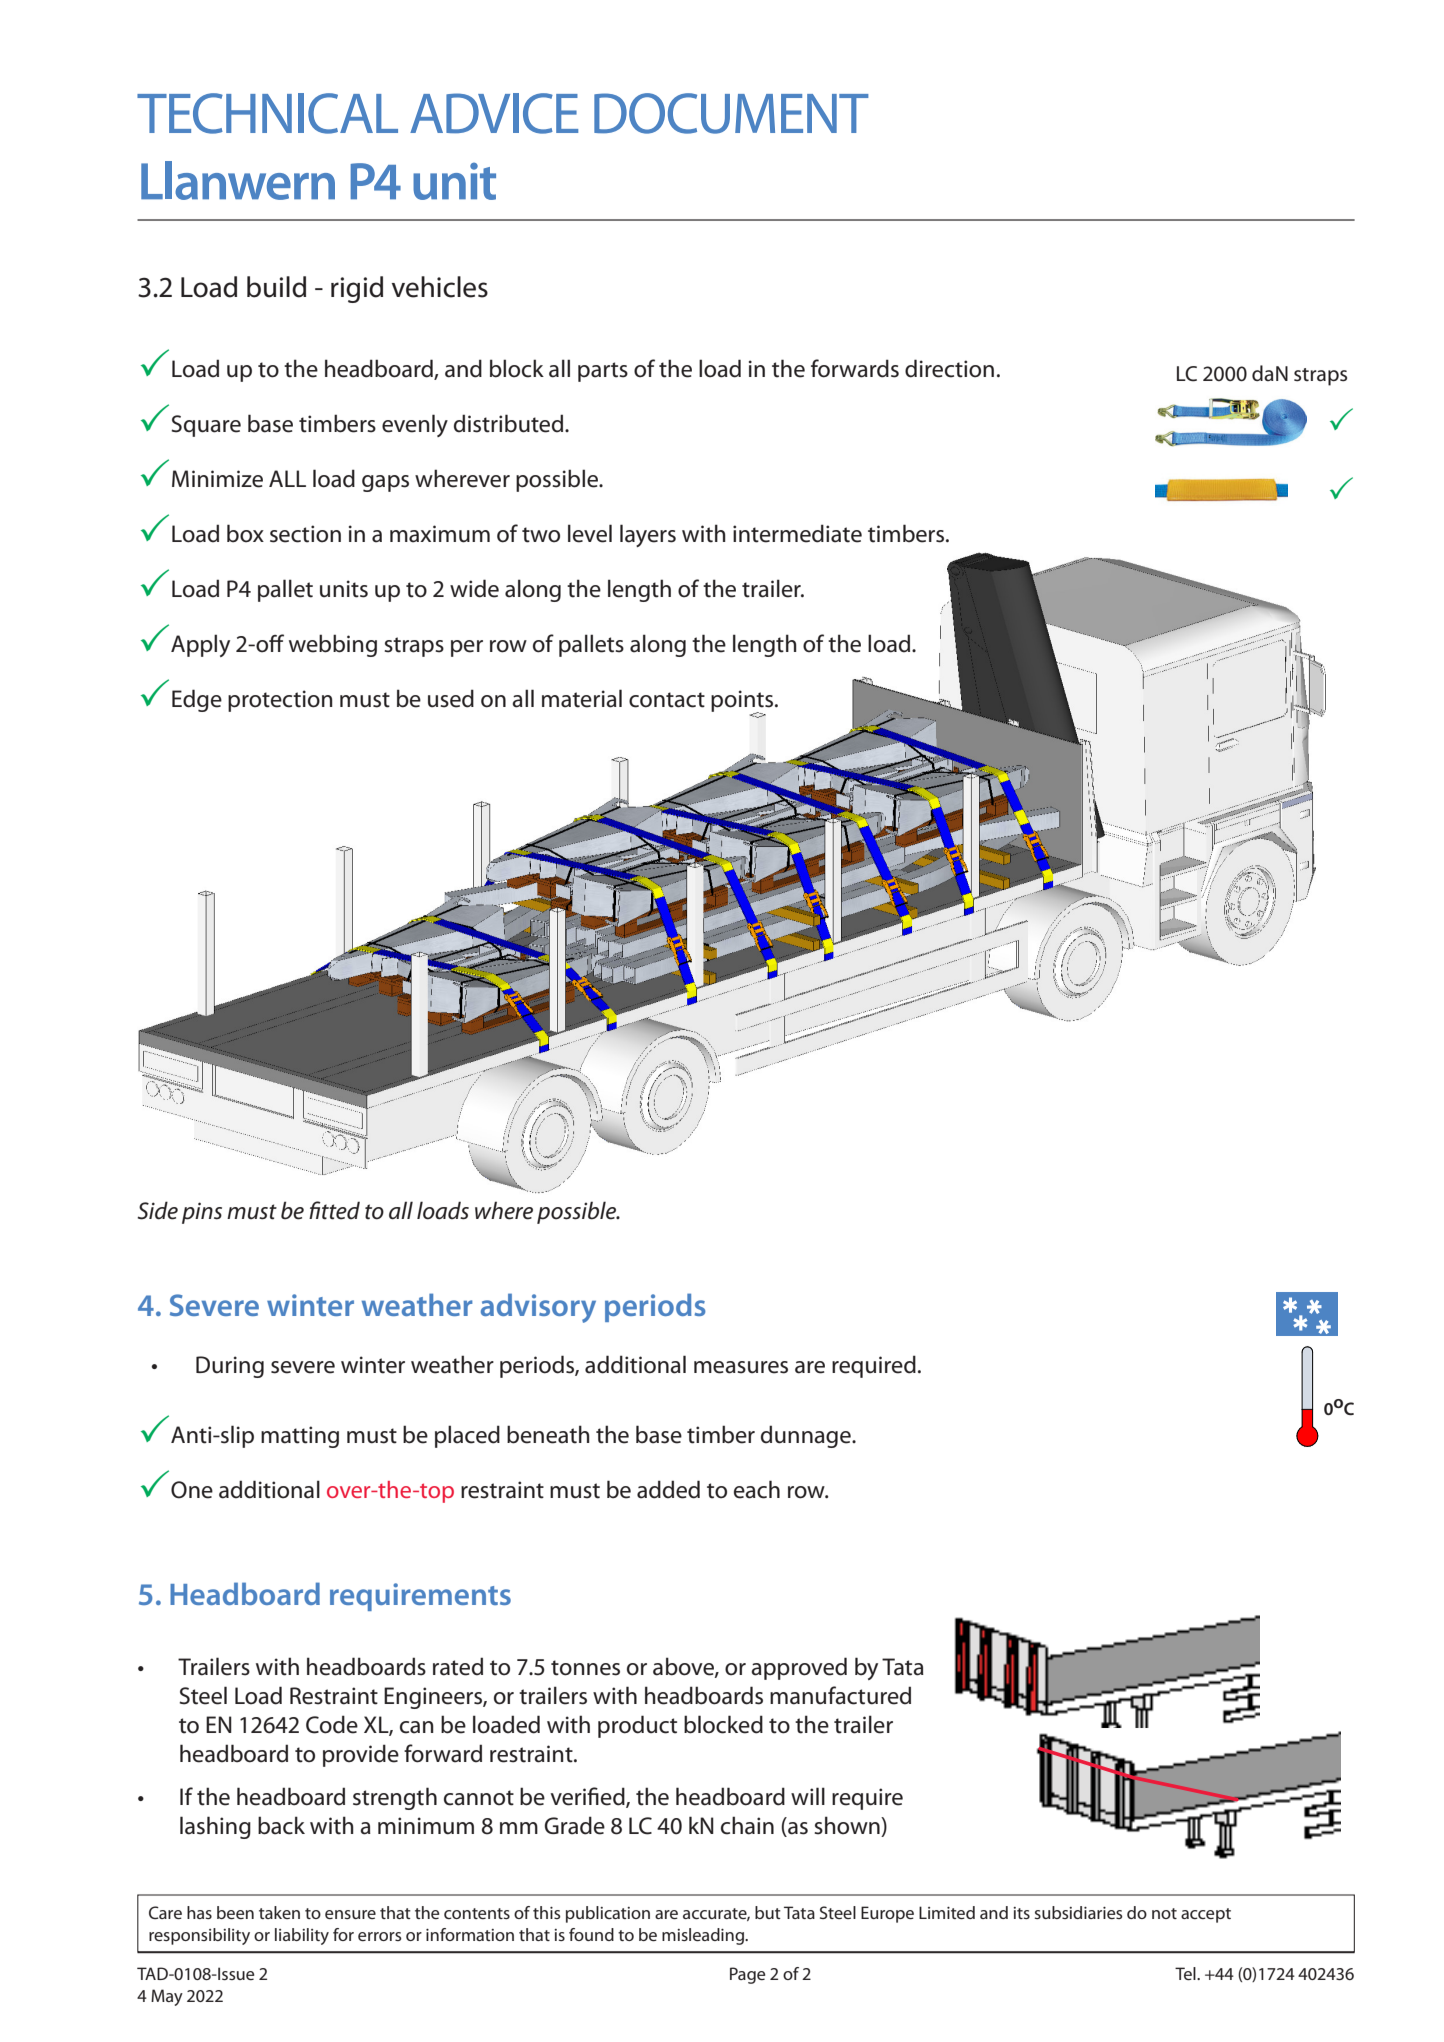 The image size is (1444, 2042). Describe the element at coordinates (731, 113) in the image. I see `DOCUMENT` at that location.
